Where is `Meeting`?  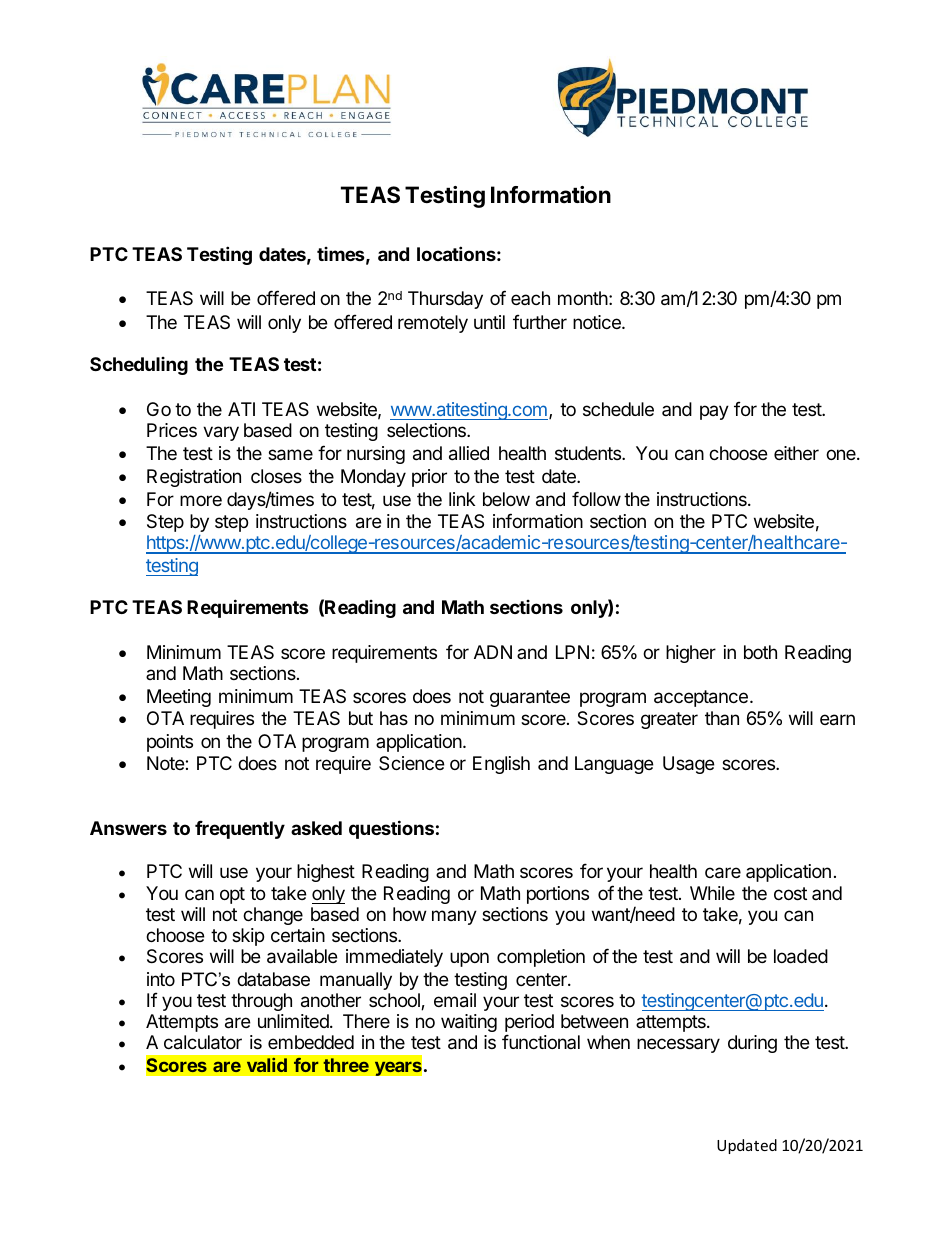
Meeting is located at coordinates (179, 698).
